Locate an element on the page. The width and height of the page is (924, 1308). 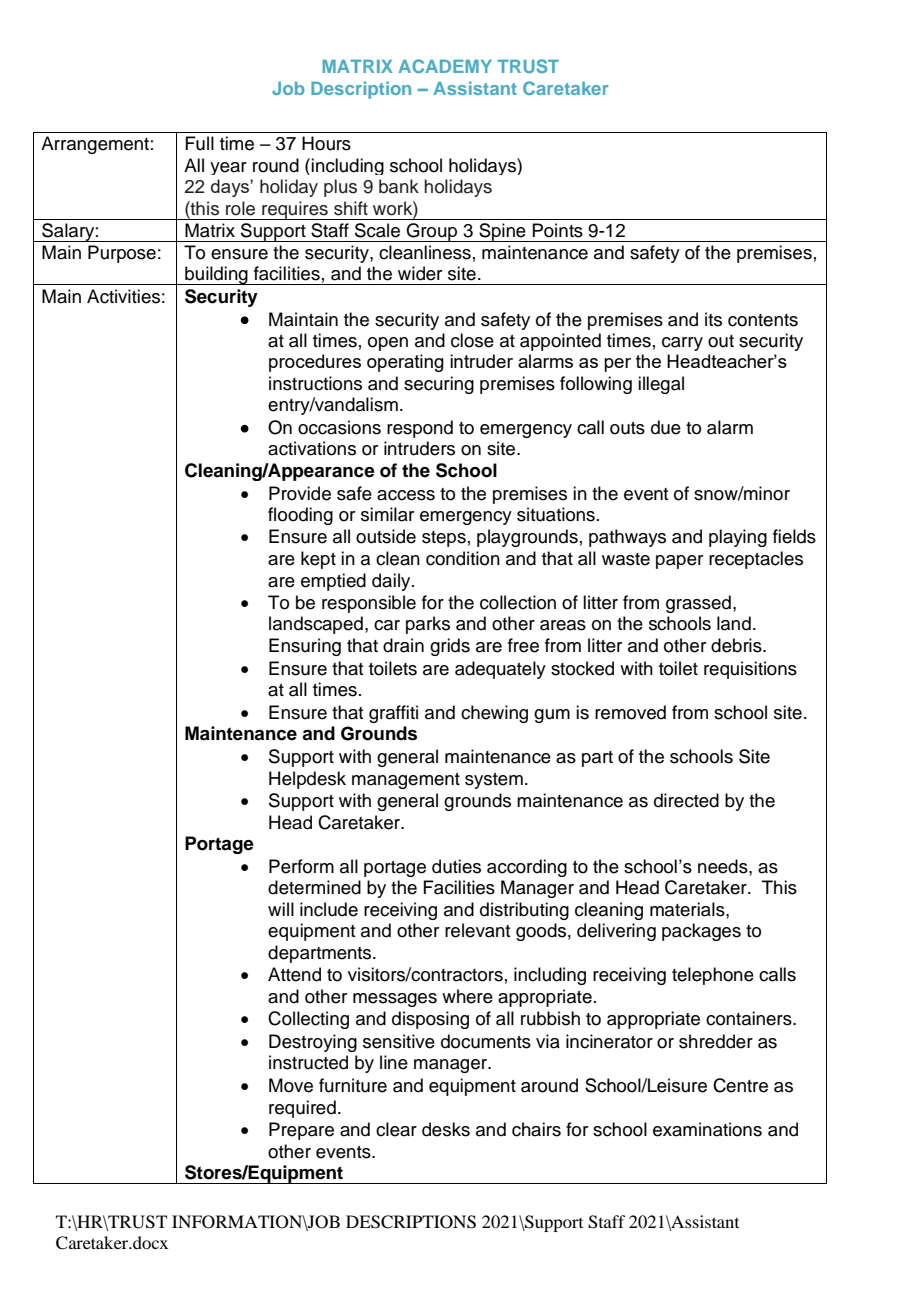
paper is located at coordinates (679, 562).
